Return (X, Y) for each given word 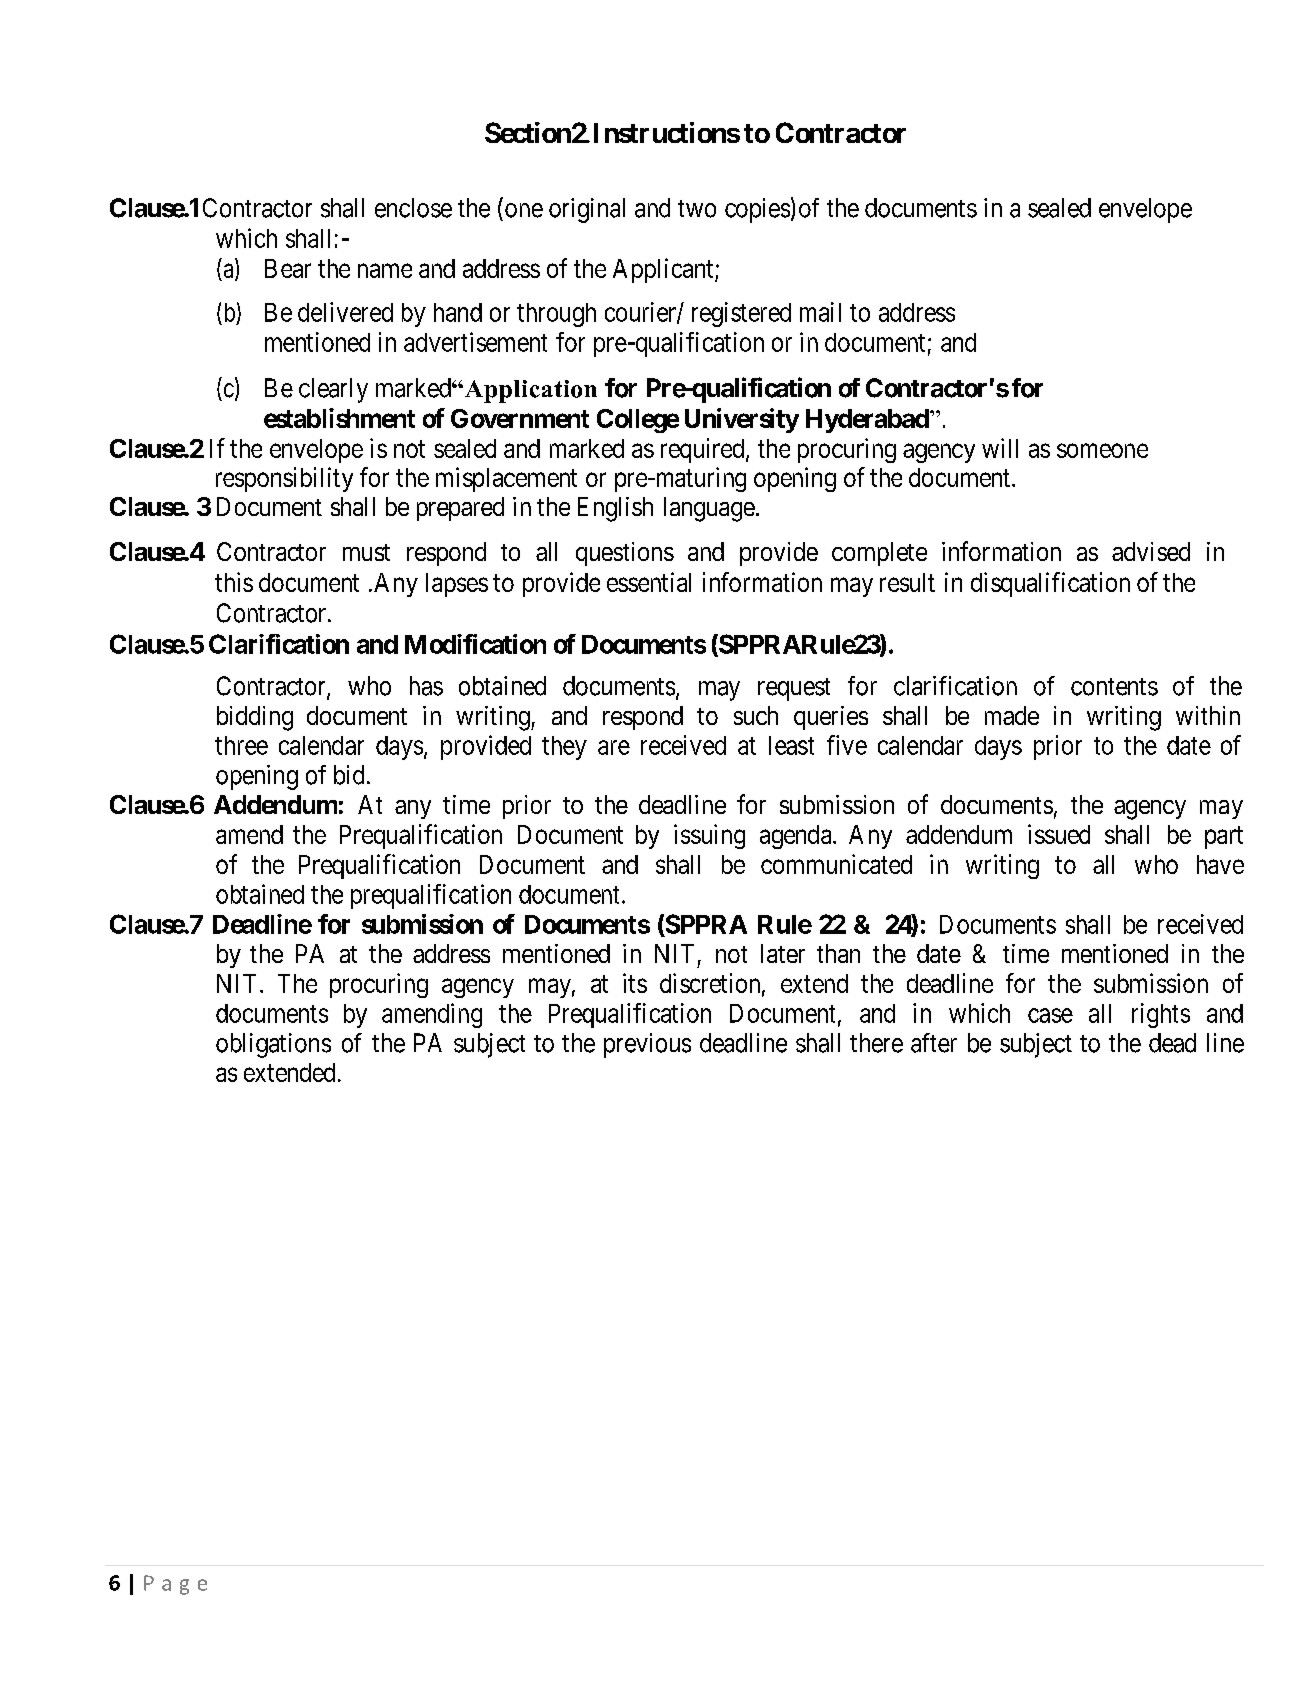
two (697, 209)
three (241, 745)
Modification (475, 644)
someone (1102, 450)
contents (1114, 687)
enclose (413, 208)
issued (1059, 834)
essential (649, 582)
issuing (709, 836)
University (742, 420)
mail (820, 312)
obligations (273, 1045)
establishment (339, 418)
